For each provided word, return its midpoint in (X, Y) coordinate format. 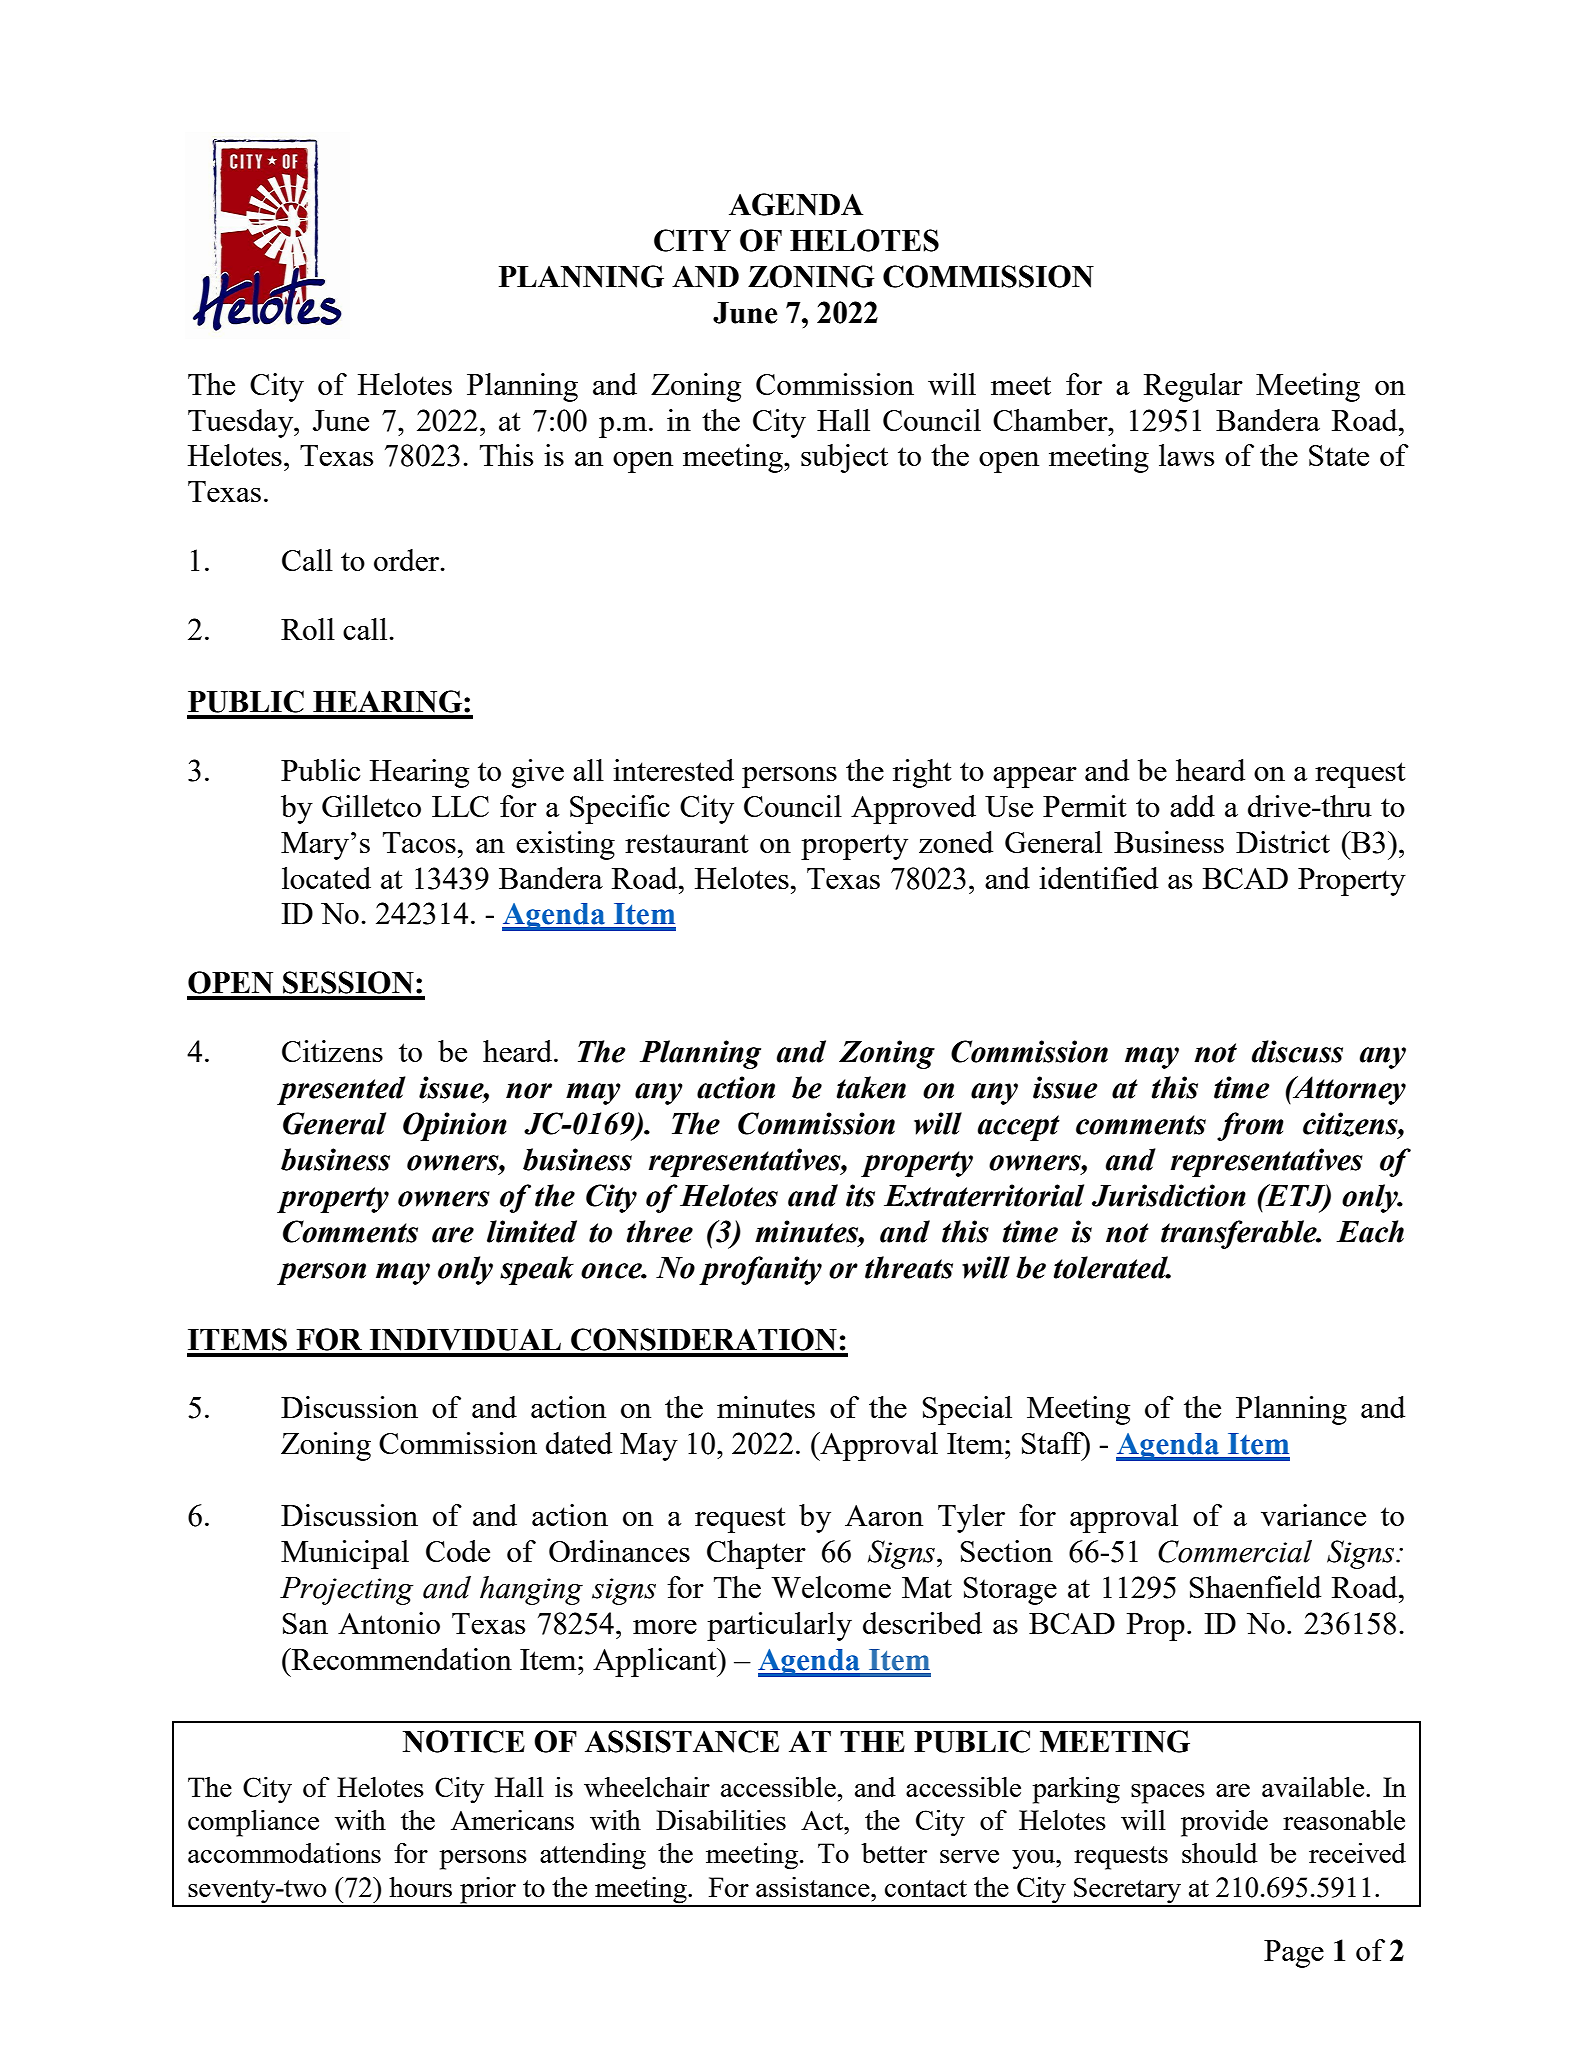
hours (420, 1887)
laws (1186, 455)
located (326, 878)
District (1283, 842)
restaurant (687, 843)
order (408, 560)
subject (844, 458)
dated (579, 1443)
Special (967, 1410)
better (894, 1853)
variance (1313, 1515)
